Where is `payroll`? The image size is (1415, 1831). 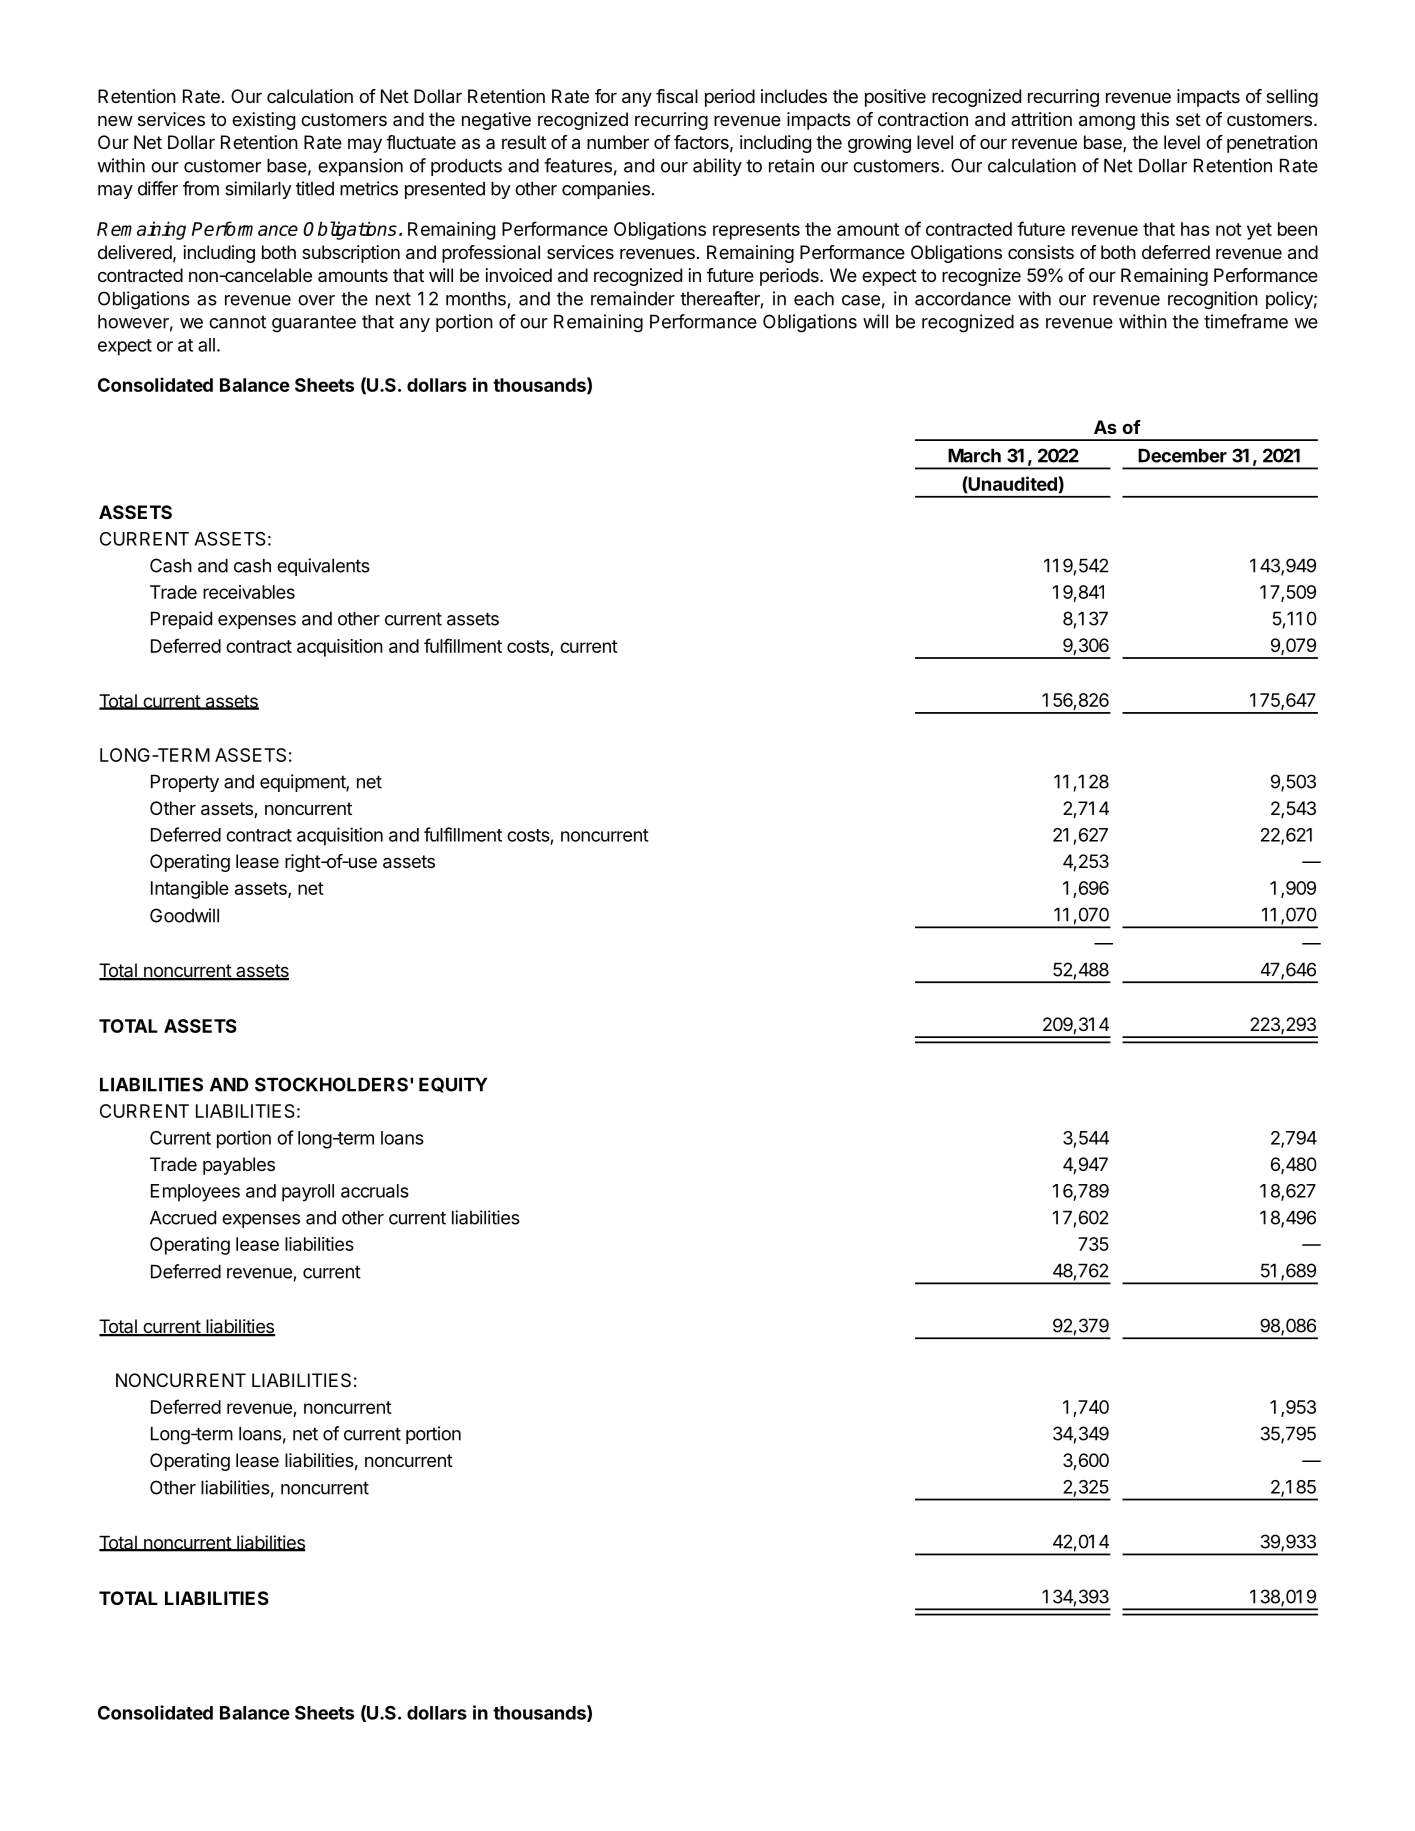
payroll is located at coordinates (308, 1193).
